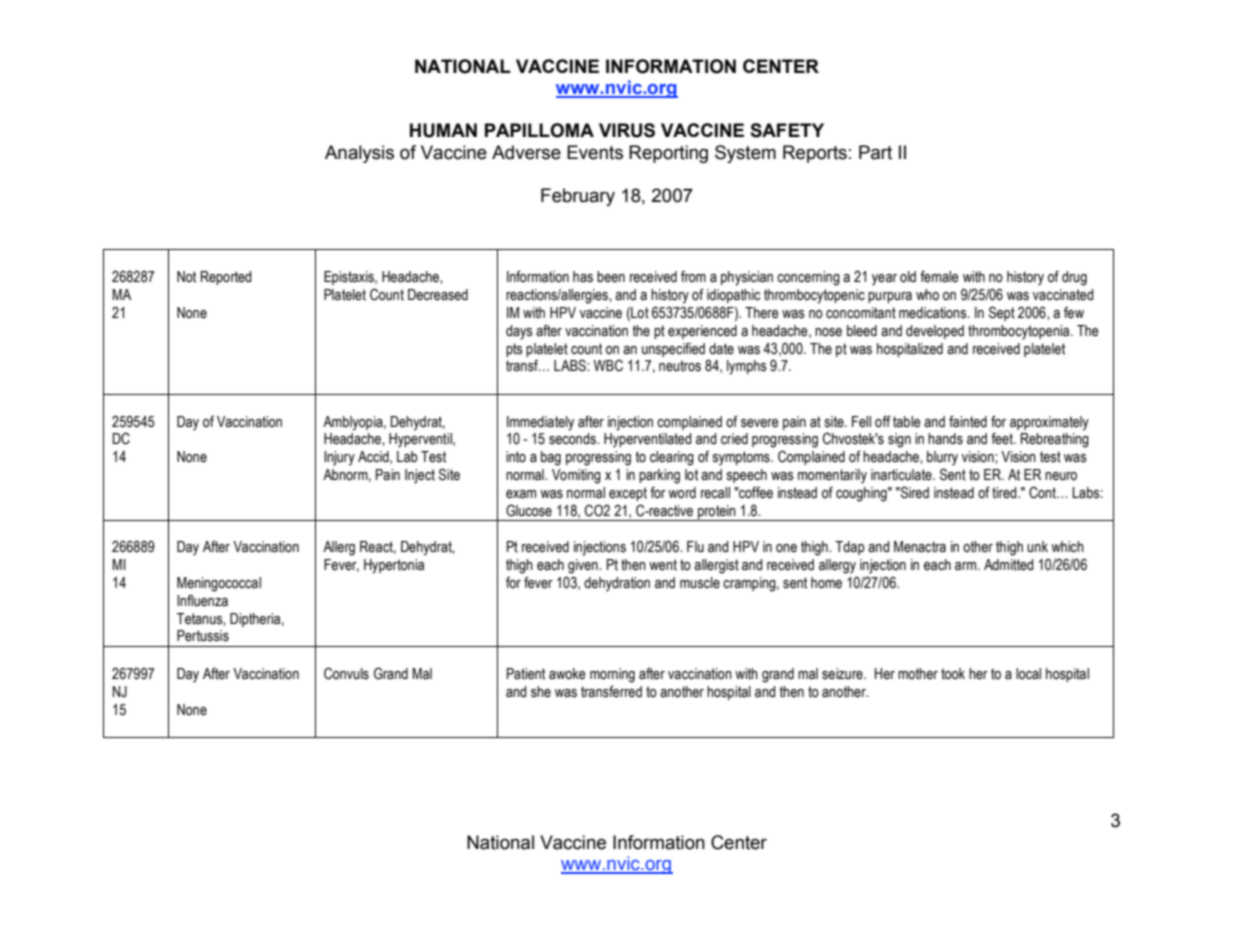 This page has width=1233, height=952. Describe the element at coordinates (942, 458) in the page. I see `blurry` at that location.
